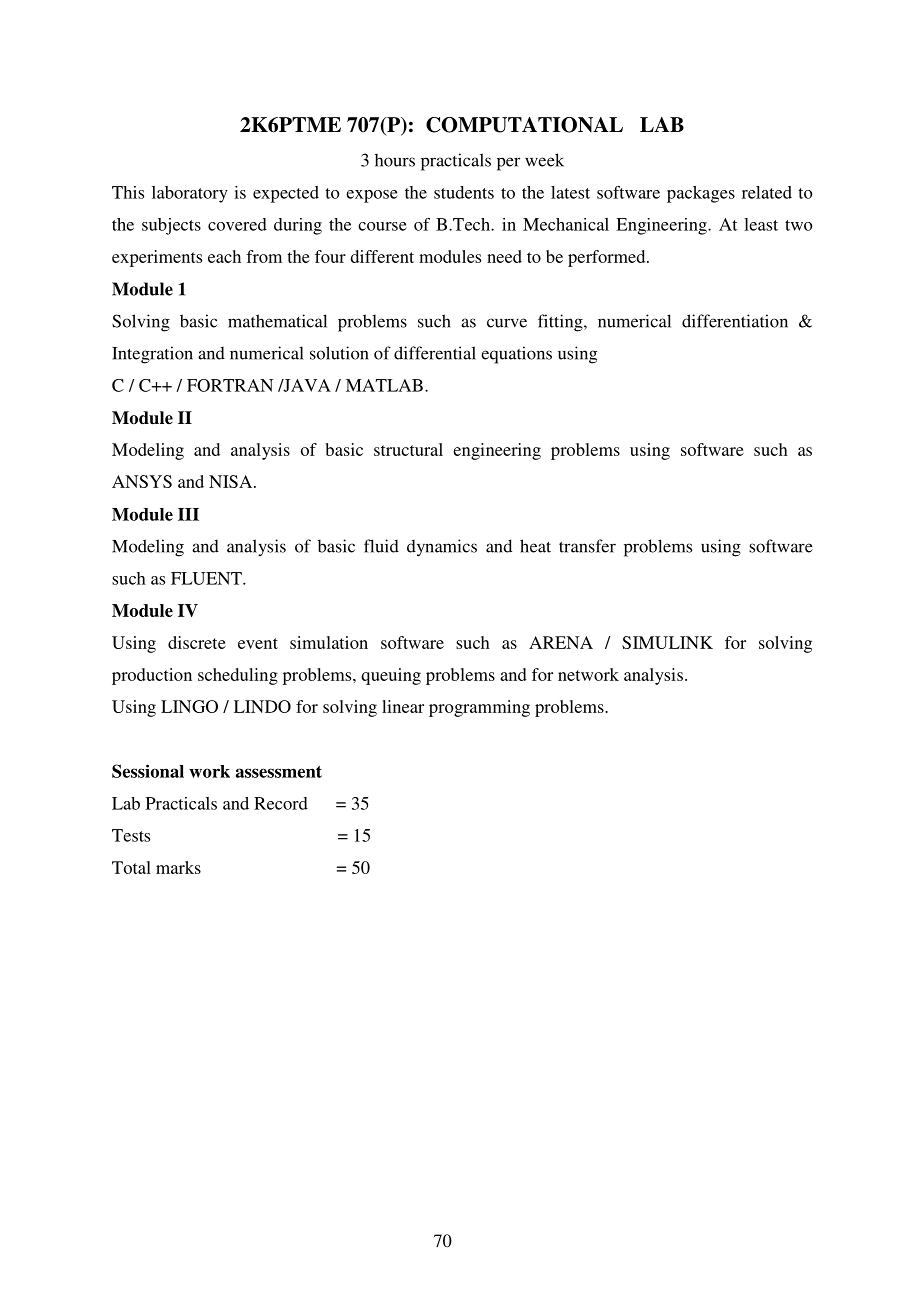 The image size is (924, 1308). What do you see at coordinates (507, 323) in the image?
I see `curve` at bounding box center [507, 323].
